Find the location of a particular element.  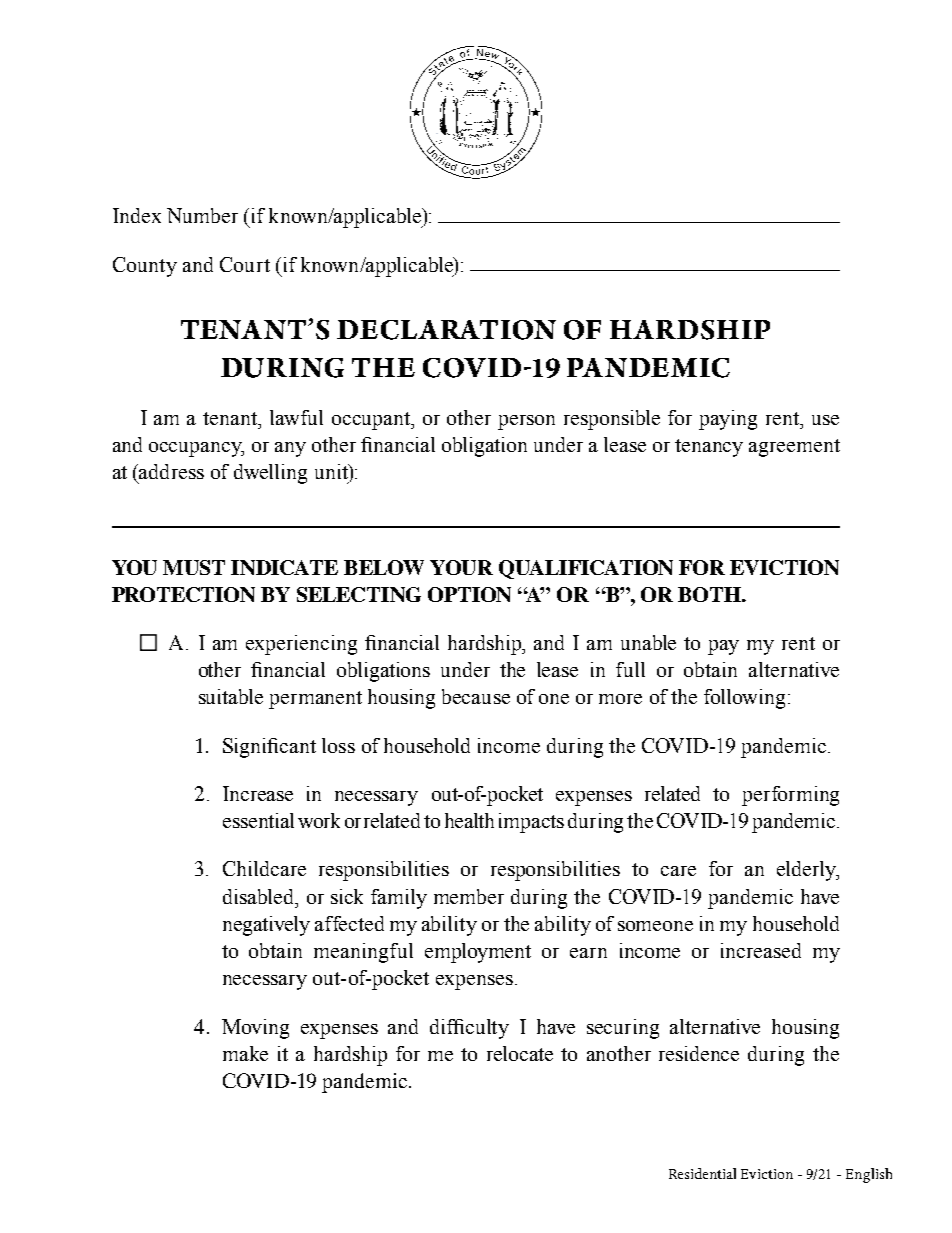

DECLARATION is located at coordinates (446, 330).
